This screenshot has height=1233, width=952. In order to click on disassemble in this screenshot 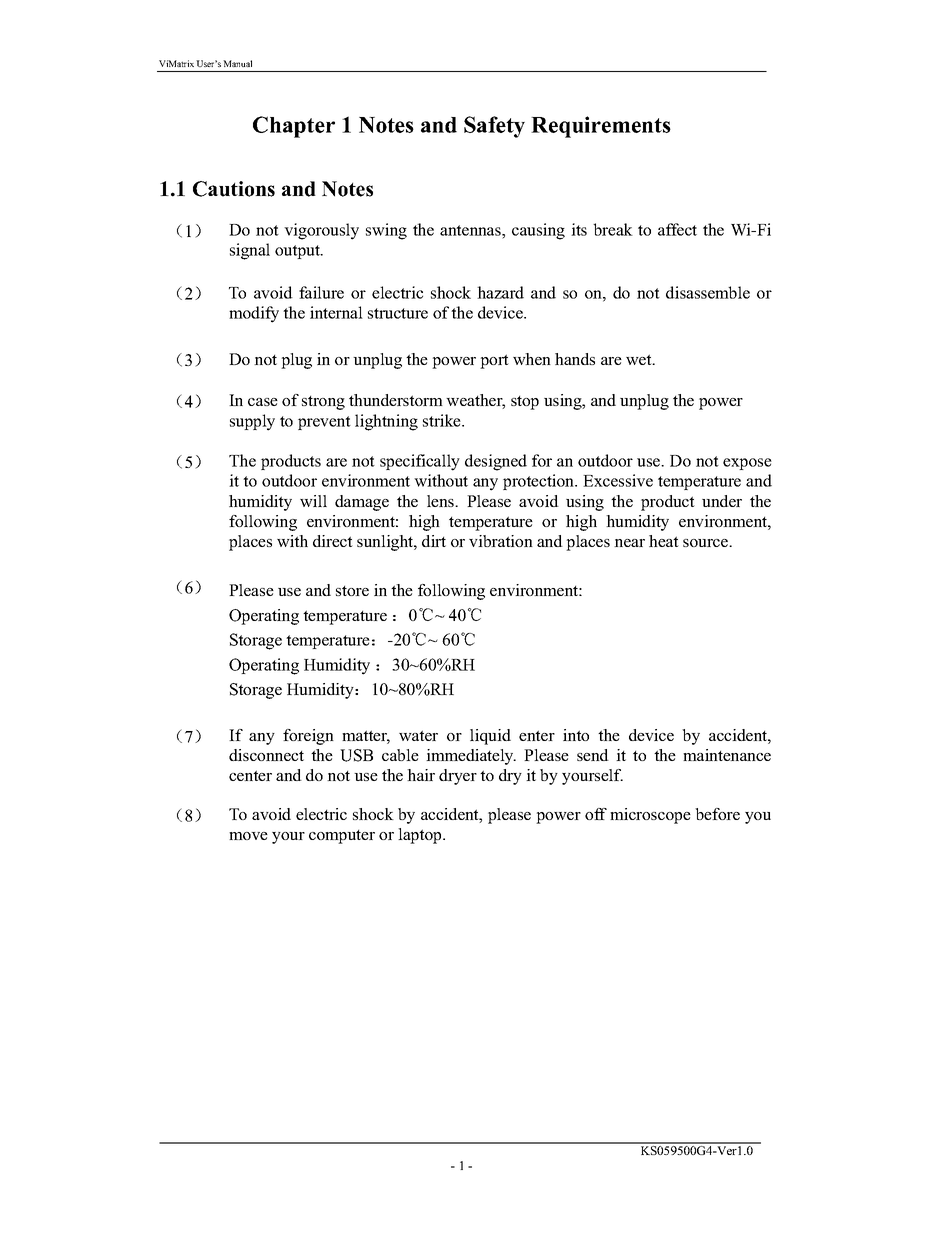, I will do `click(708, 292)`.
